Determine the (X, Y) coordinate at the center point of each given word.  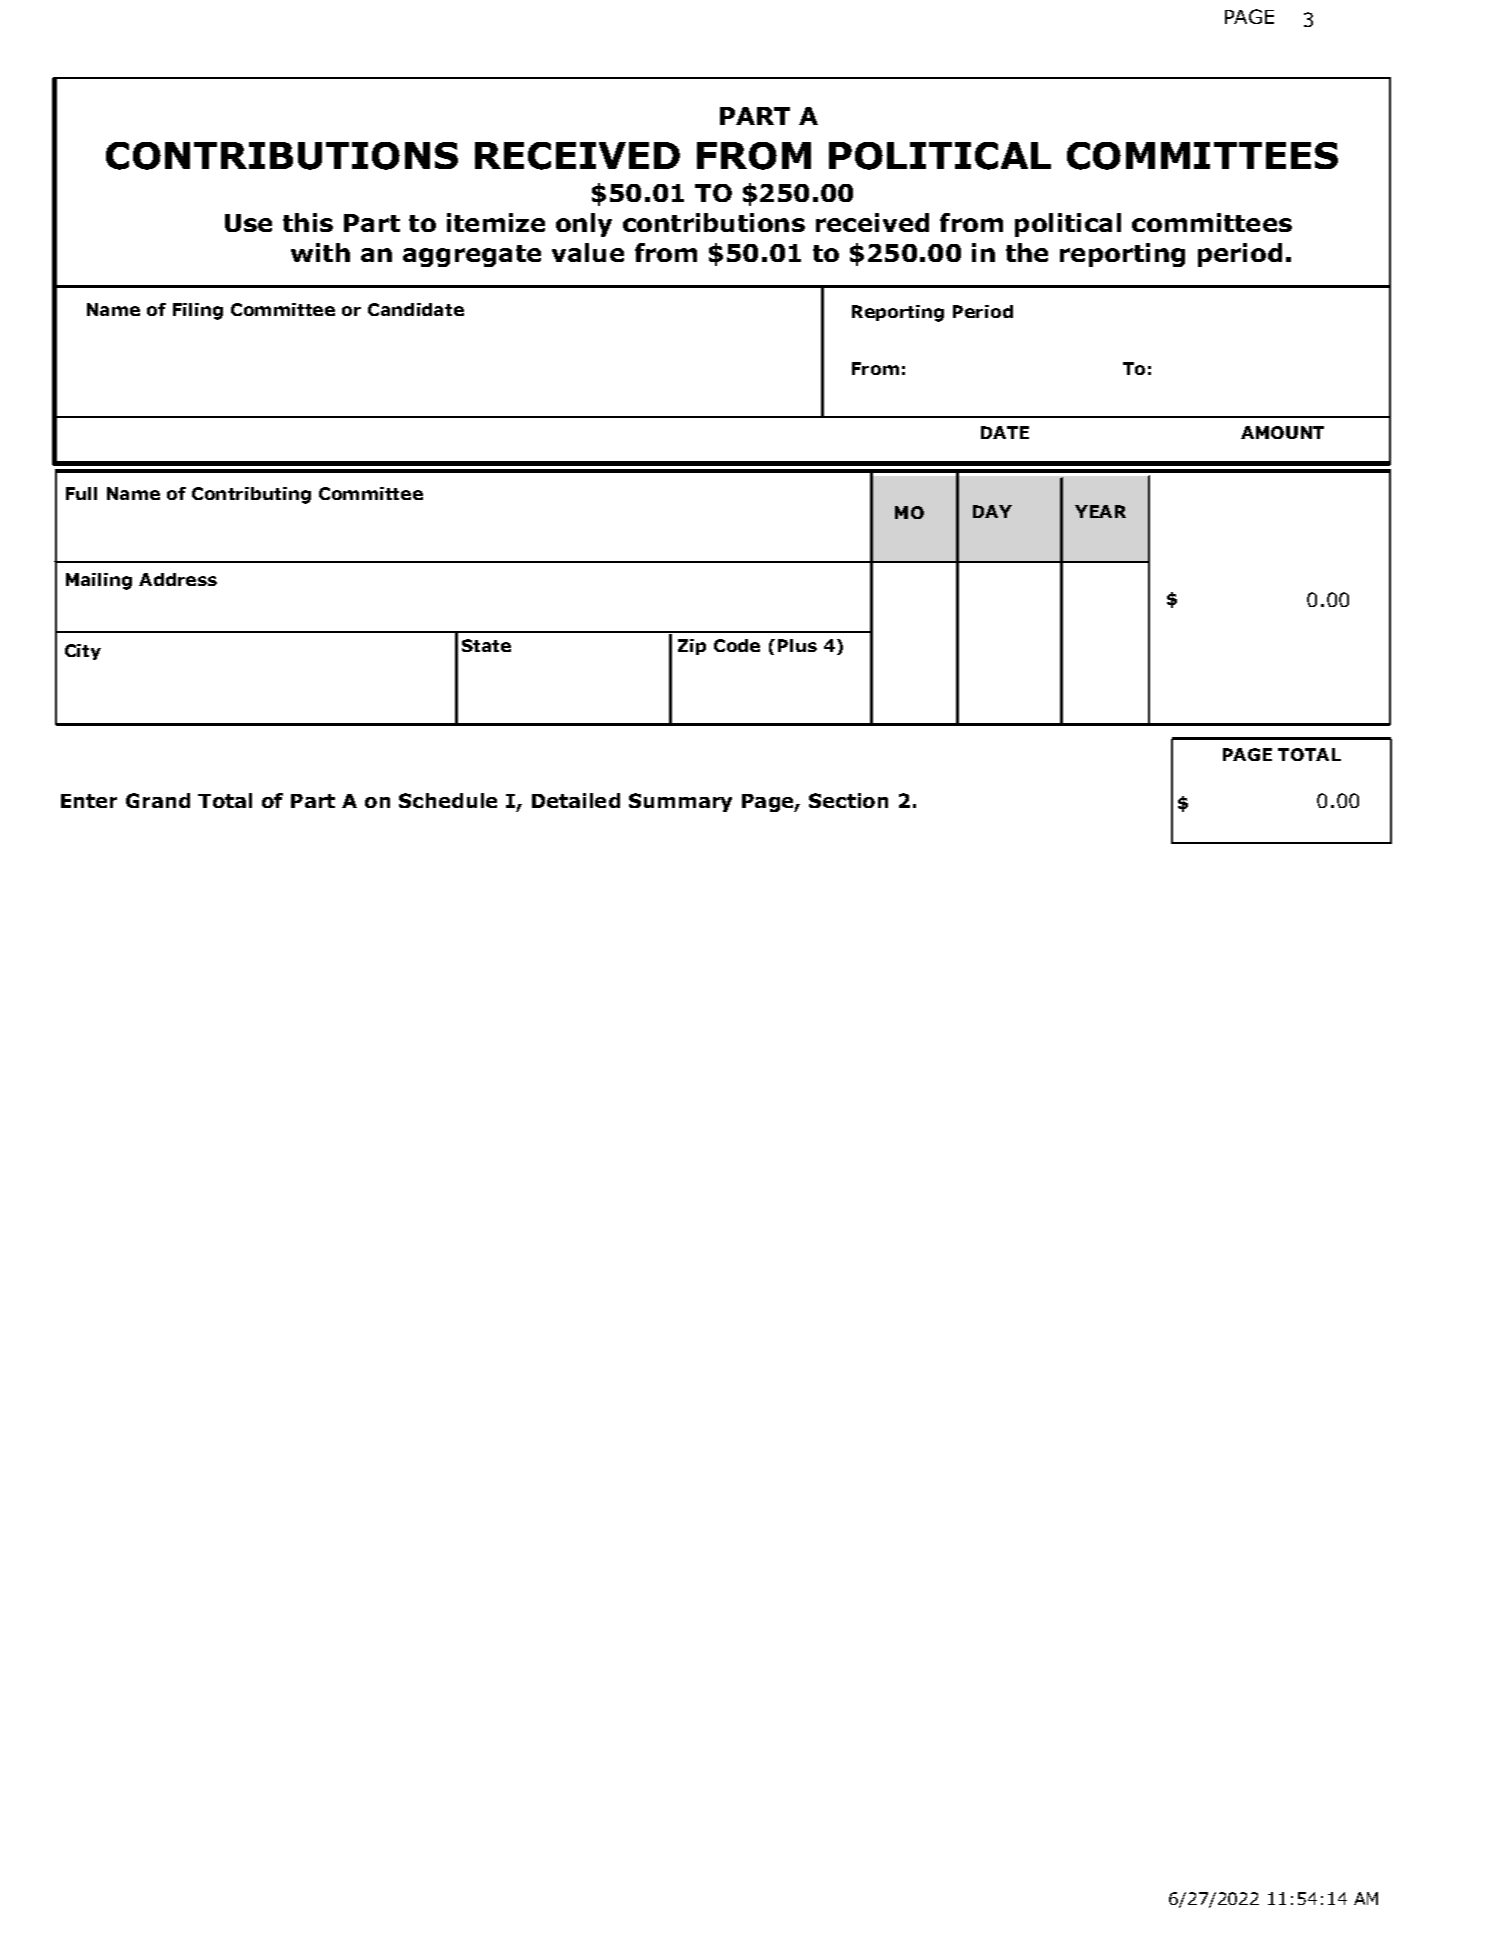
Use (248, 223)
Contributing (251, 495)
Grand (158, 800)
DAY (992, 511)
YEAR (1100, 511)
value (588, 252)
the (1027, 252)
